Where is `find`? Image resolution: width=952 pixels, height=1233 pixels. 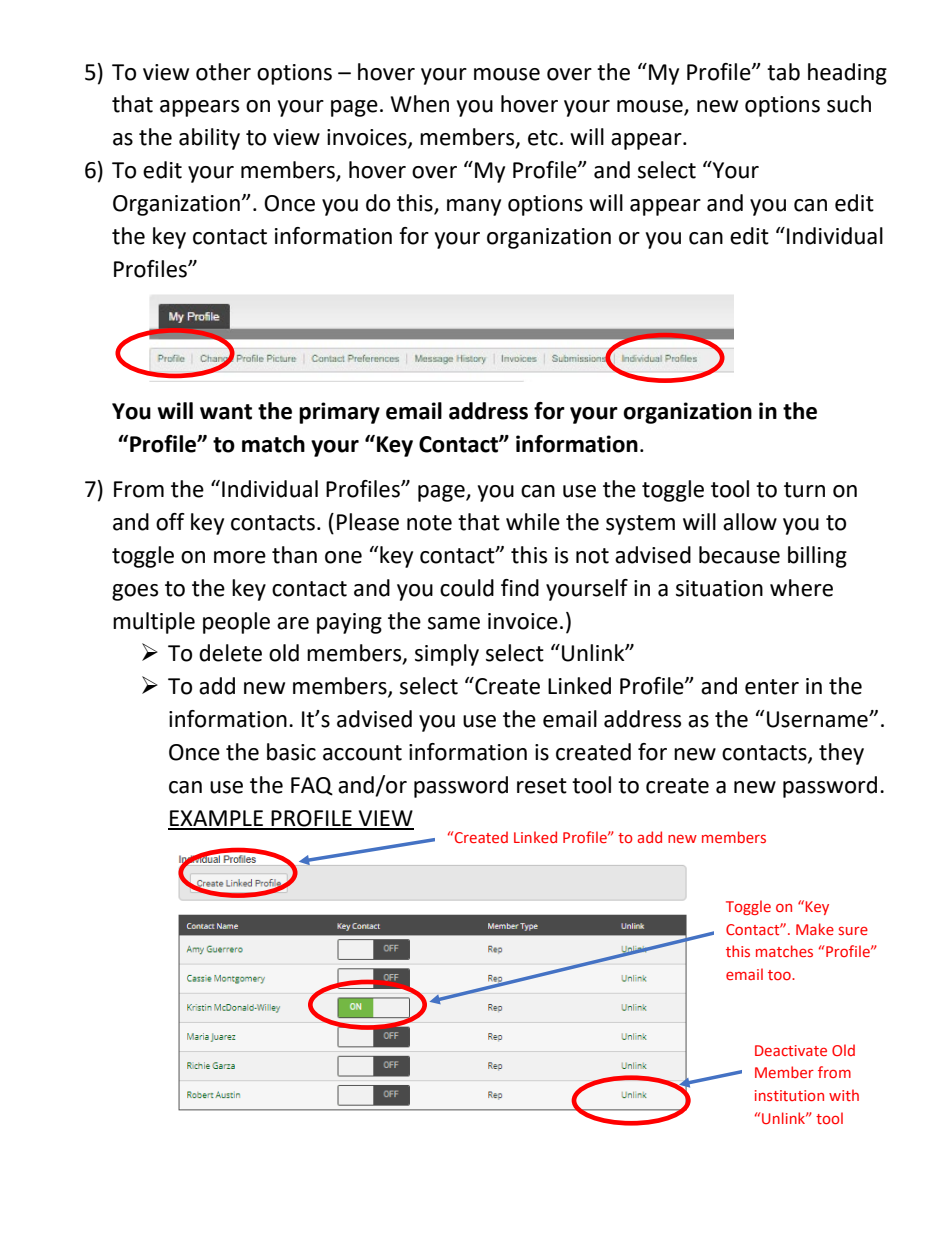
find is located at coordinates (520, 588).
